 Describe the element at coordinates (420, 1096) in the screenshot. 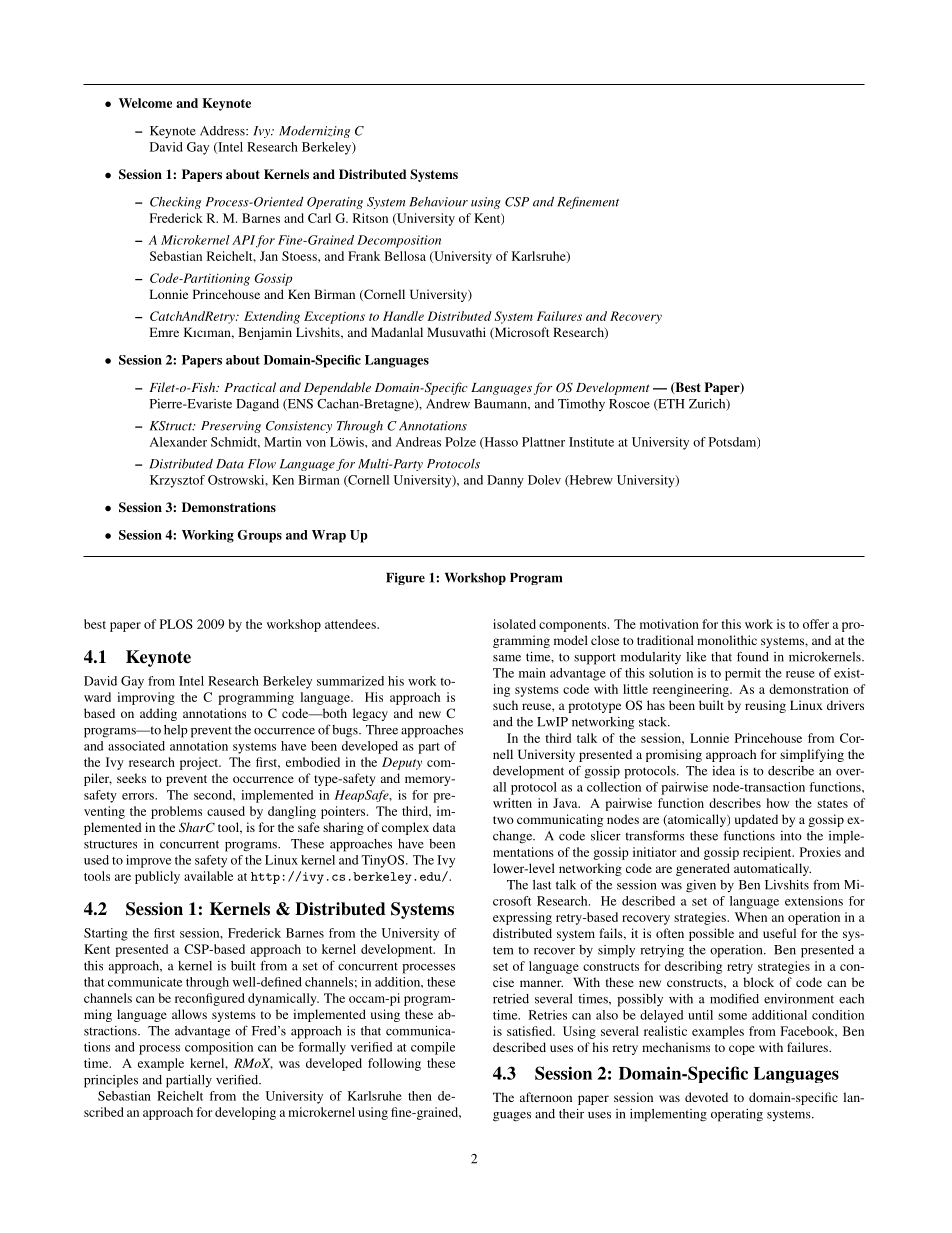

I see `then` at that location.
